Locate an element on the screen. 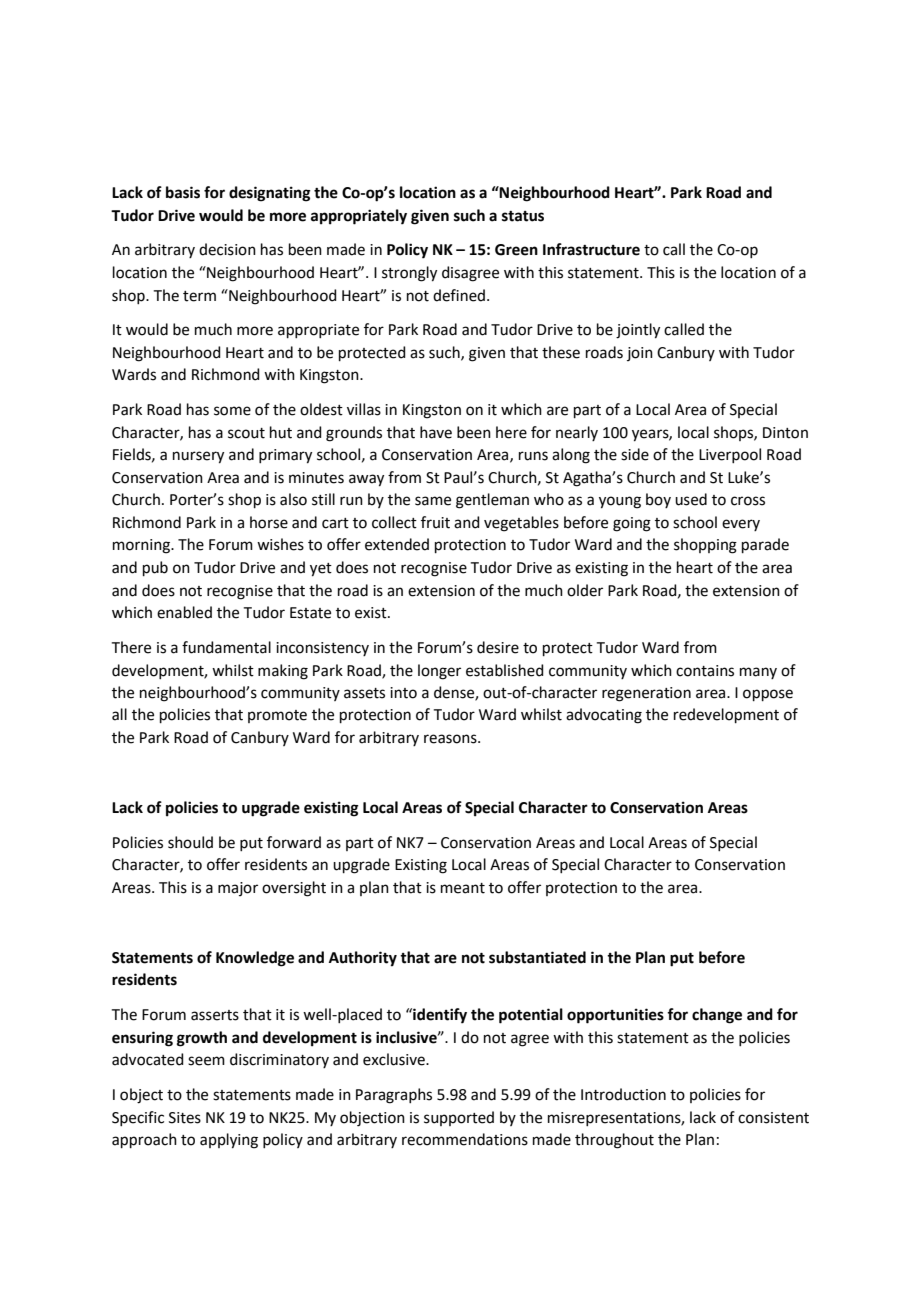  status is located at coordinates (523, 216).
